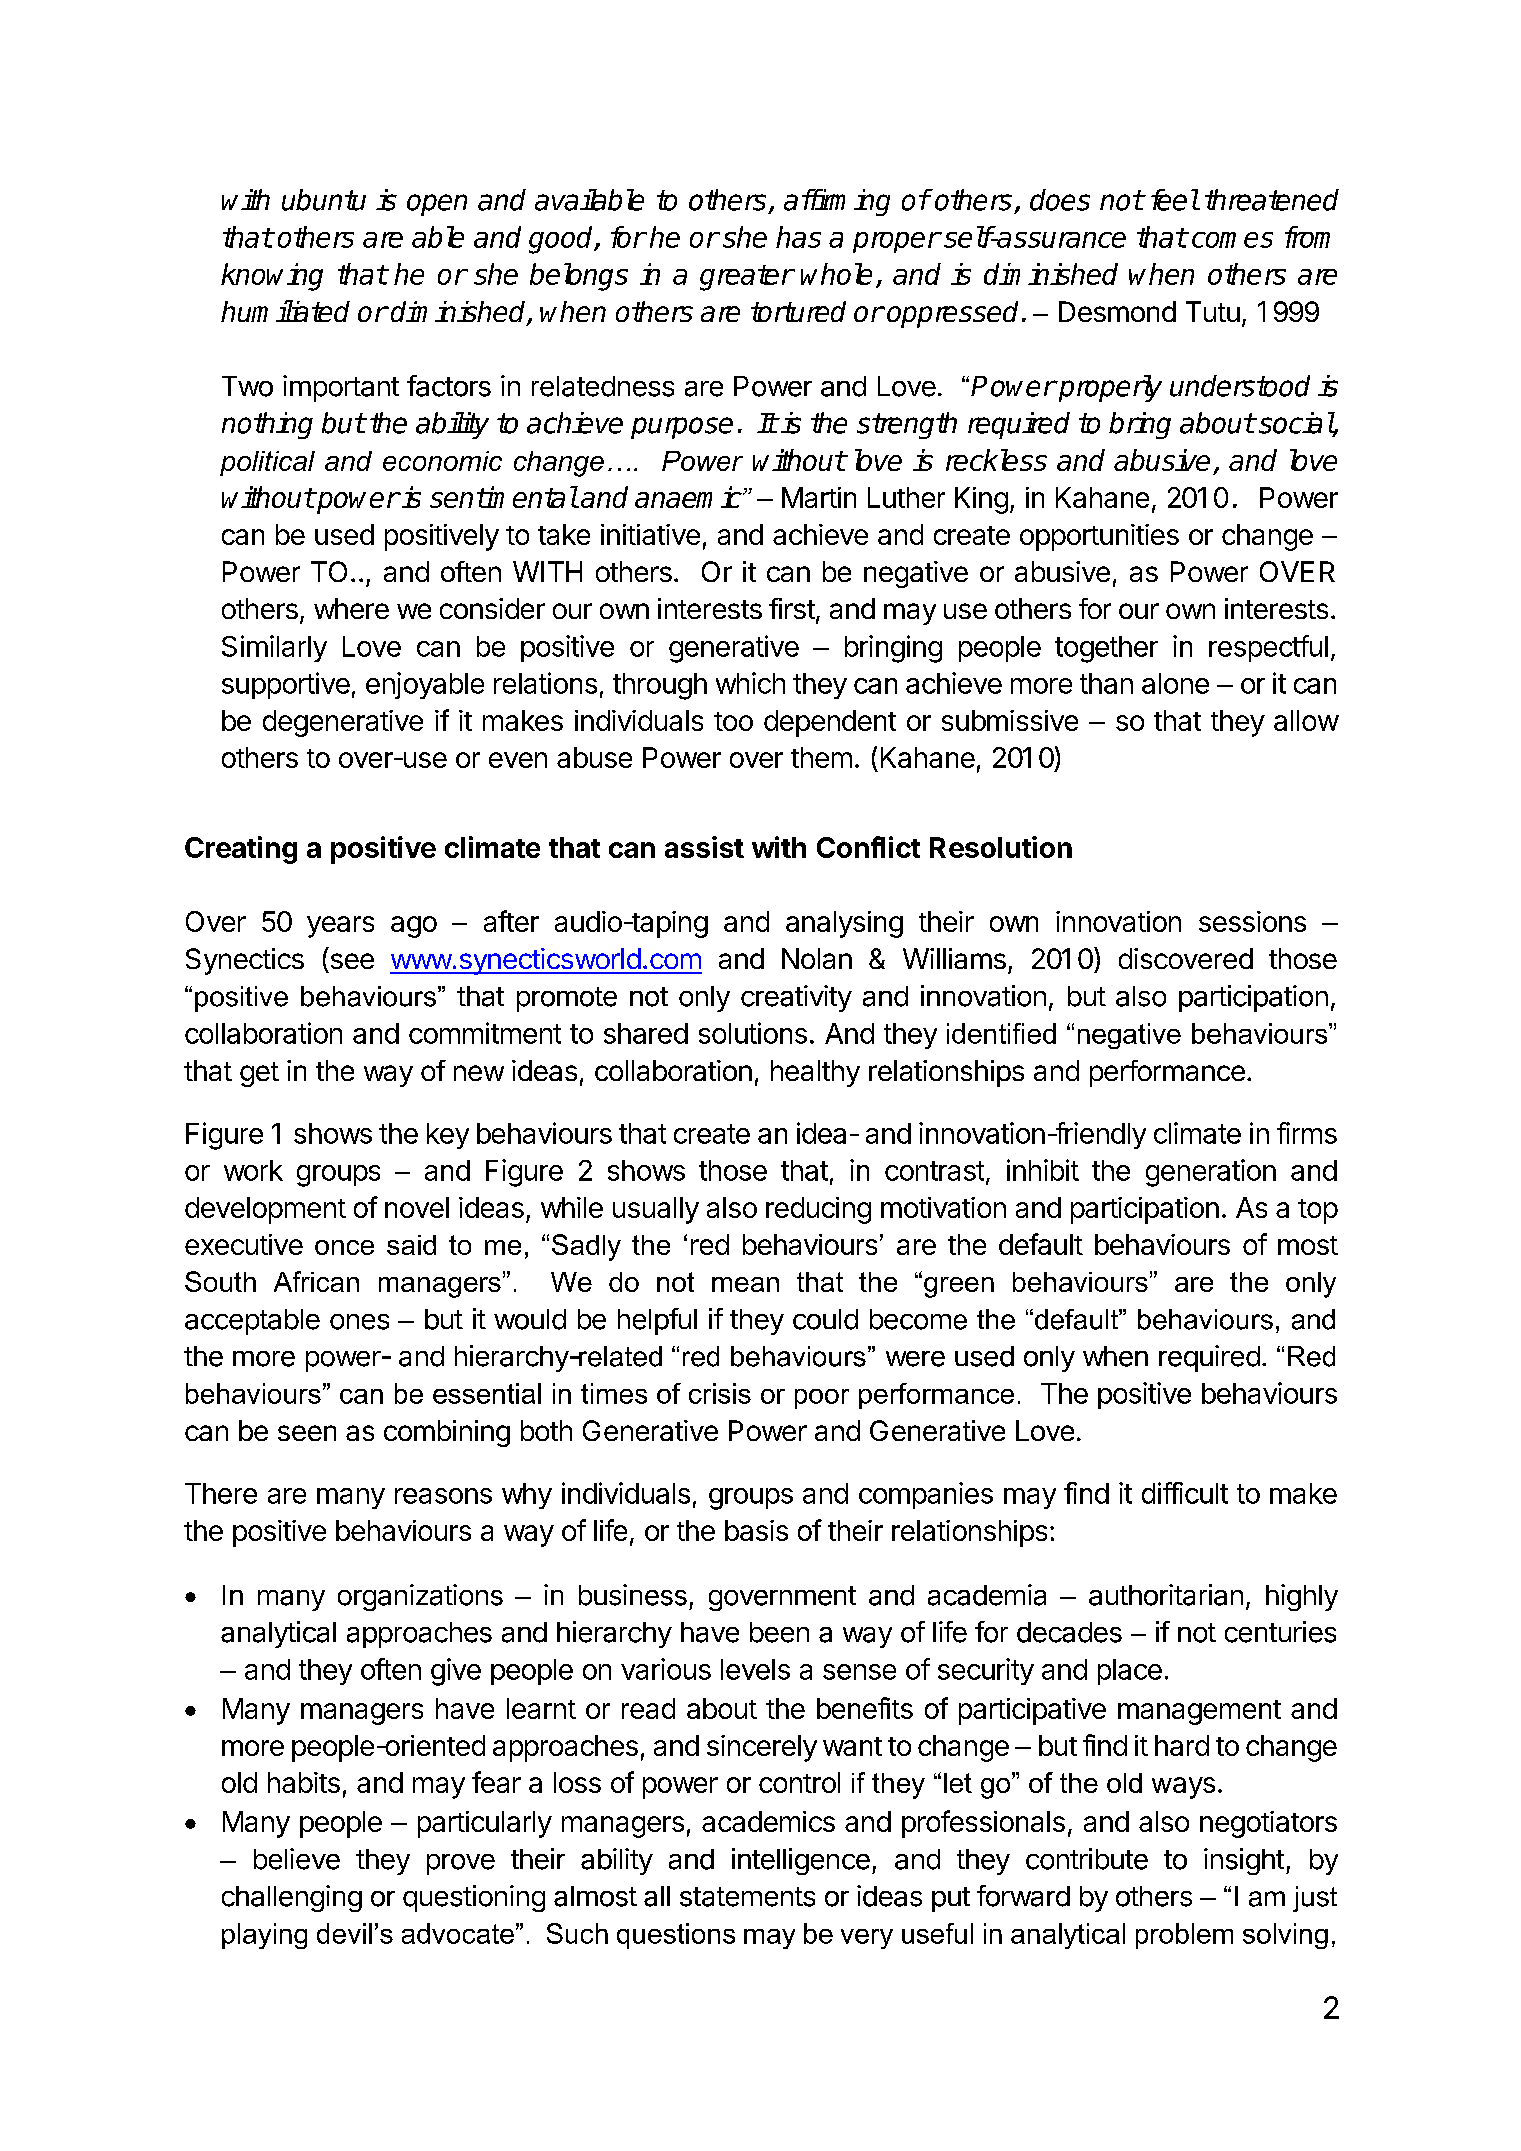 Image resolution: width=1521 pixels, height=2151 pixels. Describe the element at coordinates (747, 1897) in the screenshot. I see `statements` at that location.
